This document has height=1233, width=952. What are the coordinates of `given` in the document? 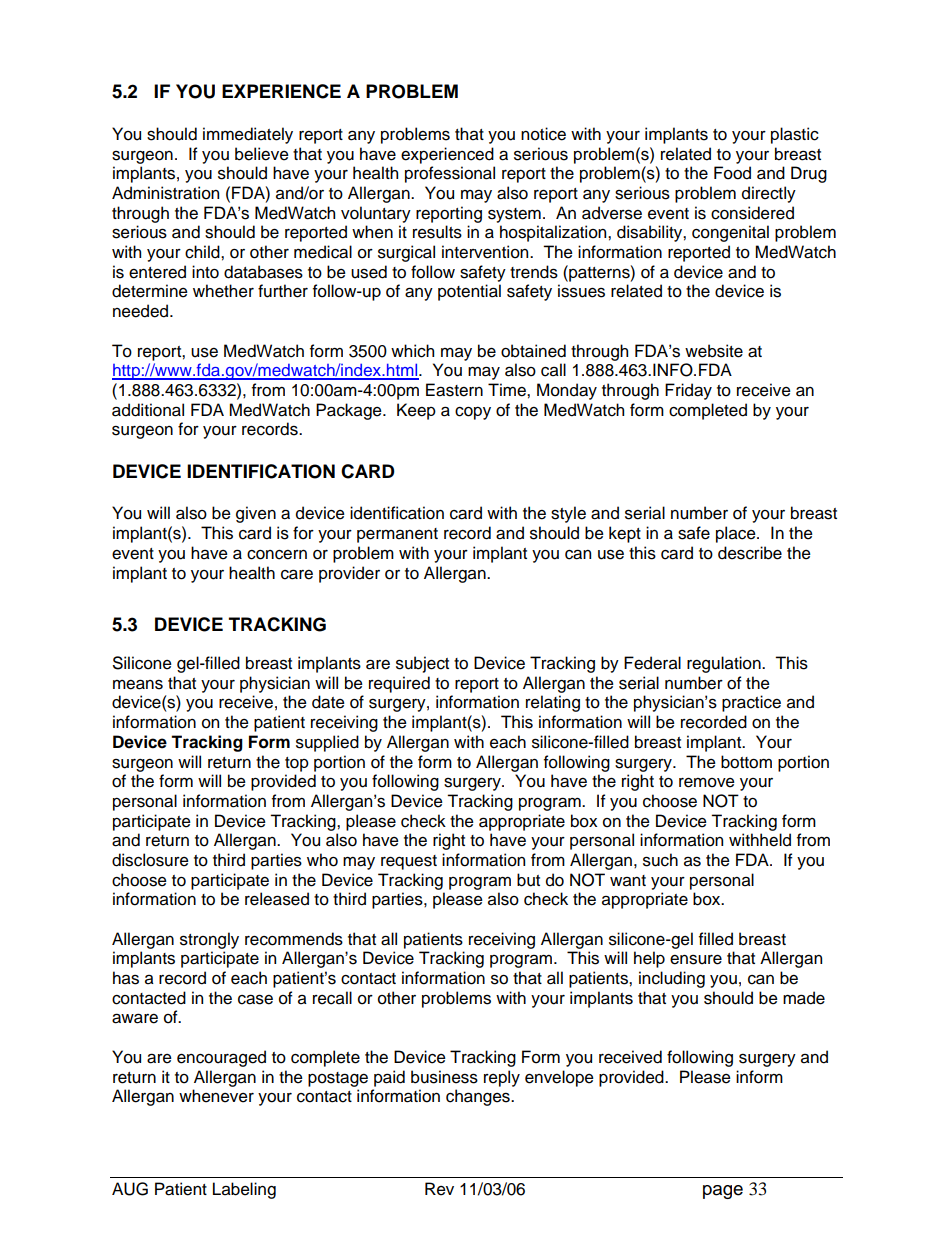 It's located at (256, 514).
